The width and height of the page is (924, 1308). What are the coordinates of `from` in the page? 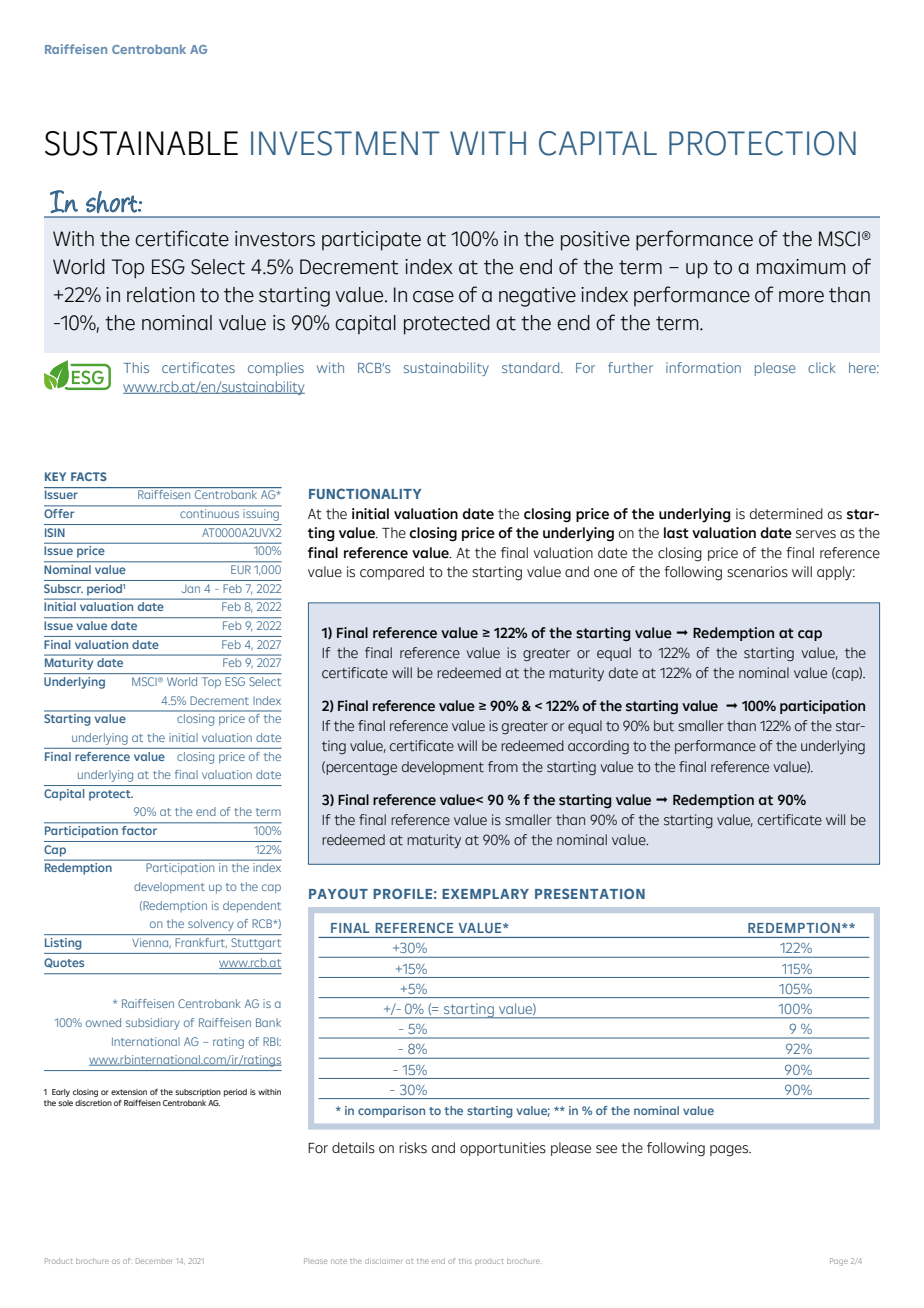 It's located at (503, 767).
